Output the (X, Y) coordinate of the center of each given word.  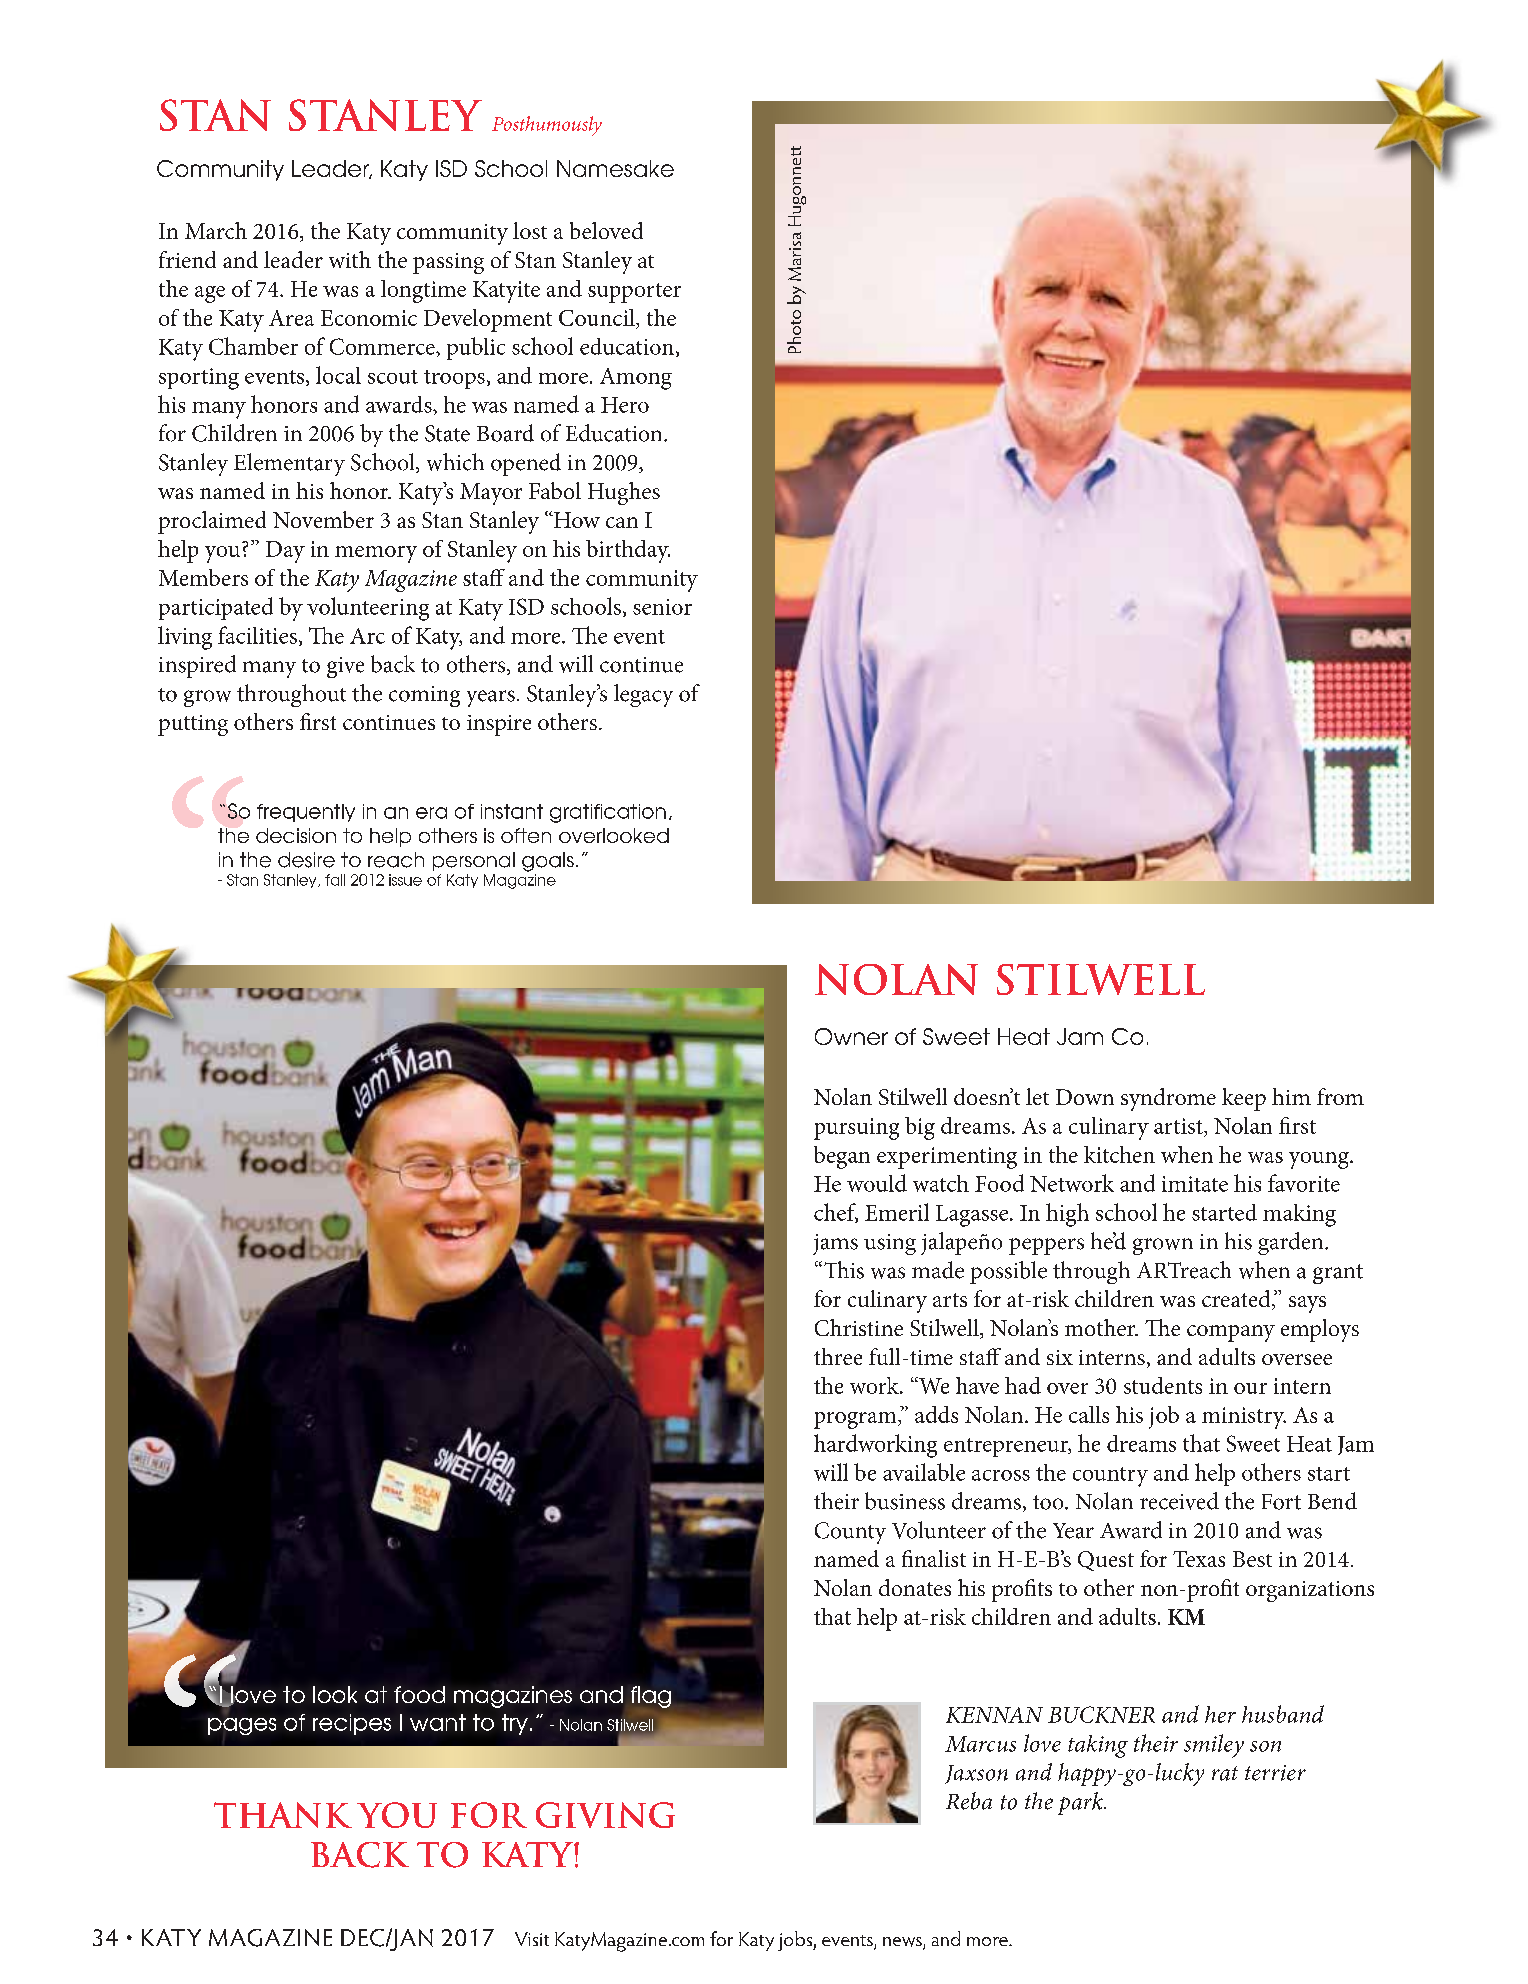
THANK (283, 1815)
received (1179, 1501)
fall (335, 880)
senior (662, 607)
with (350, 259)
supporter (634, 293)
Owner (851, 1036)
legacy (643, 695)
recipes (352, 1724)
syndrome (1168, 1099)
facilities (257, 635)
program (856, 1420)
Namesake (615, 168)
